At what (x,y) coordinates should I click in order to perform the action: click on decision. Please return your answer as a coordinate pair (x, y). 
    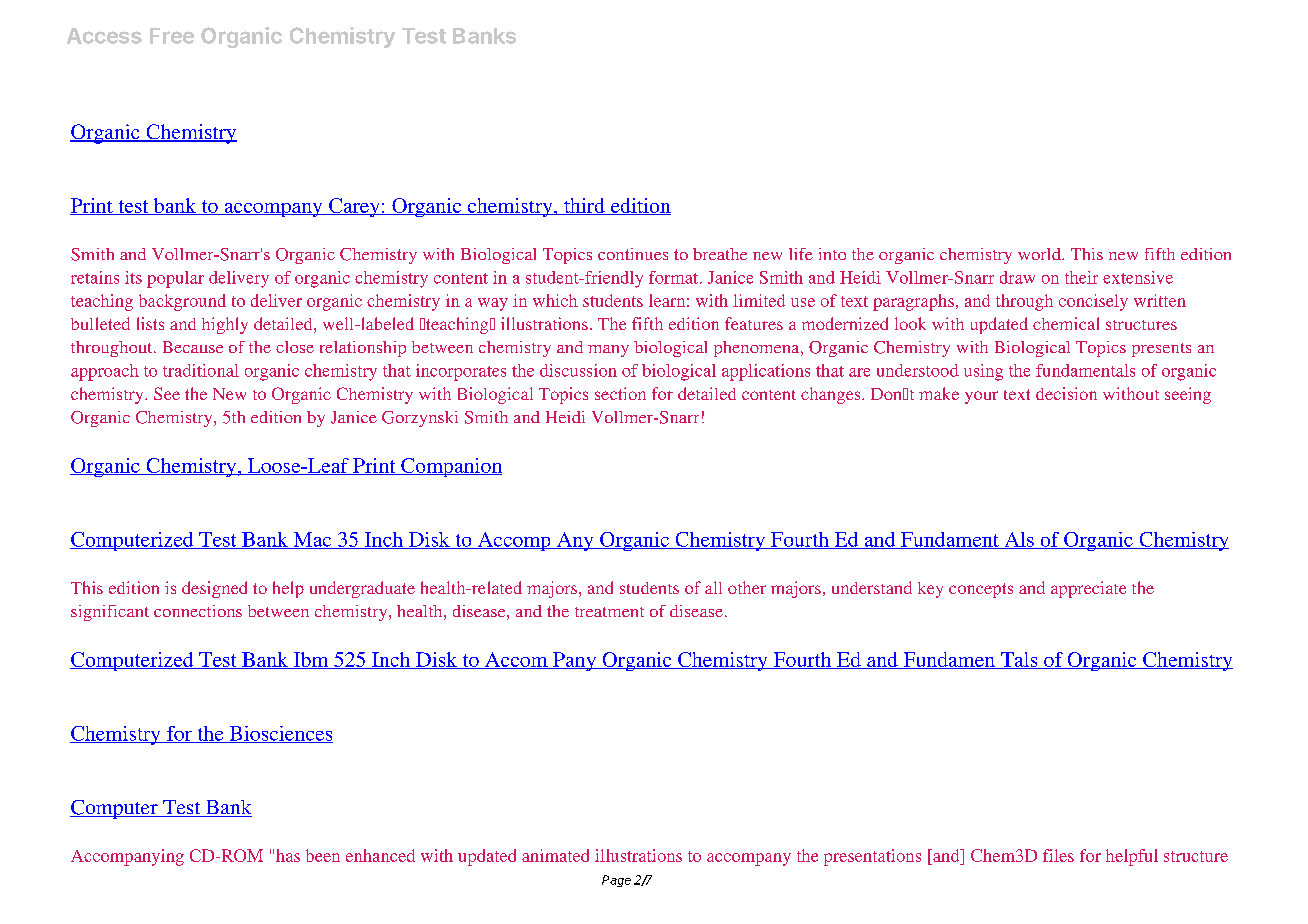
    Looking at the image, I should click on (1066, 393).
